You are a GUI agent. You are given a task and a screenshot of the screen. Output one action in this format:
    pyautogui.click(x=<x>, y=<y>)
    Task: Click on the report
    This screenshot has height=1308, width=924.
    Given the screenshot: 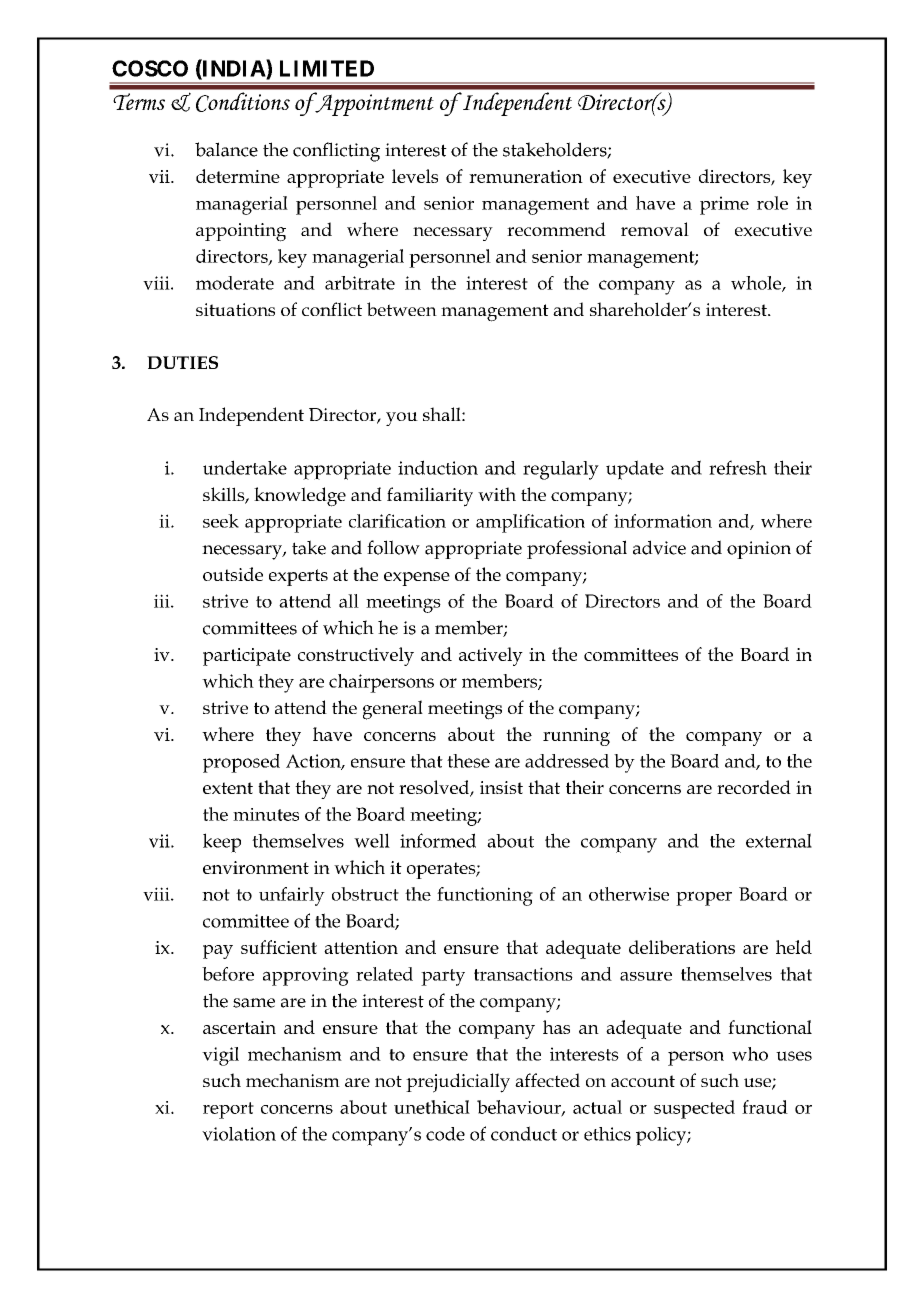 What is the action you would take?
    pyautogui.click(x=228, y=1110)
